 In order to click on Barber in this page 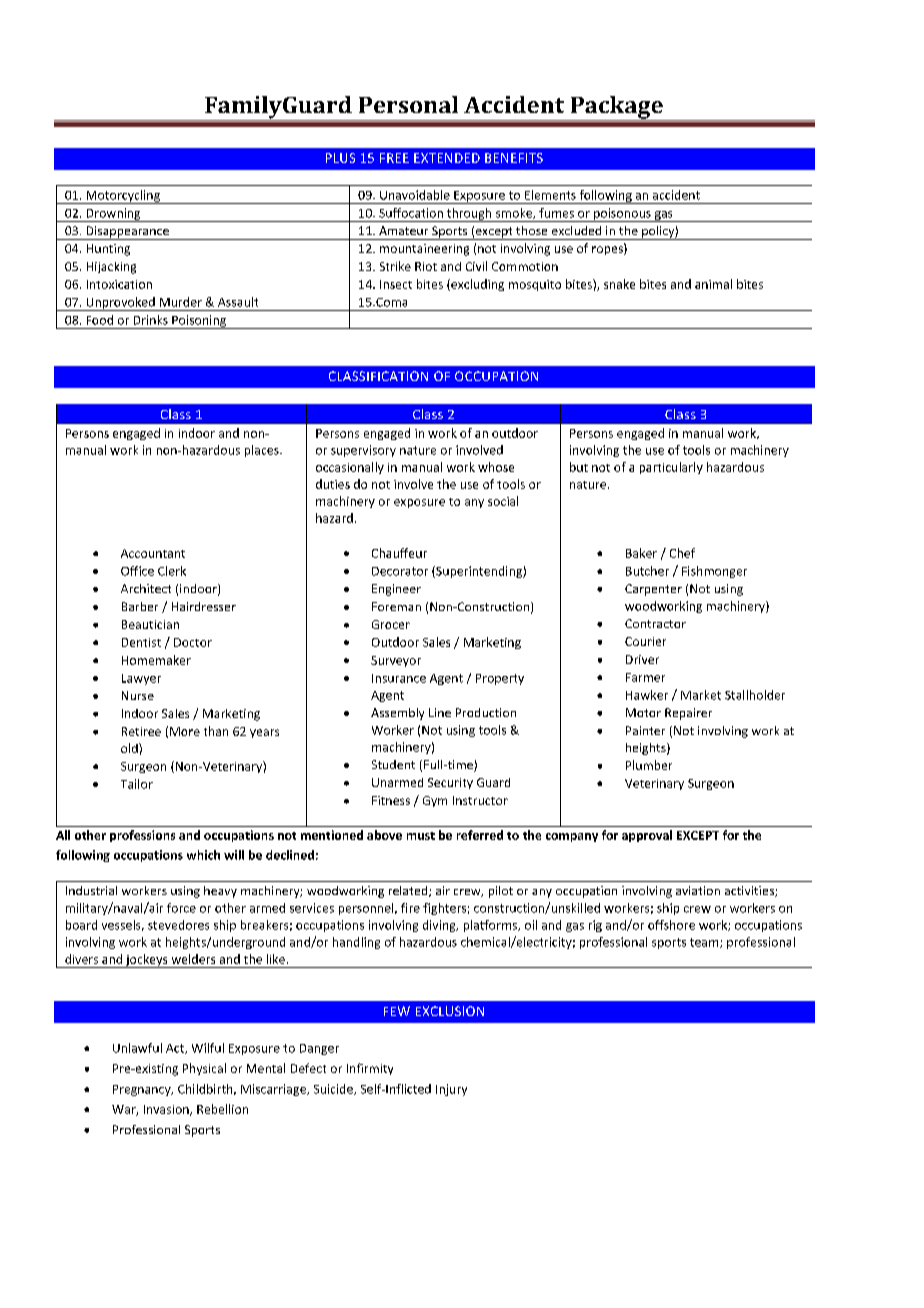, I will do `click(140, 606)`.
